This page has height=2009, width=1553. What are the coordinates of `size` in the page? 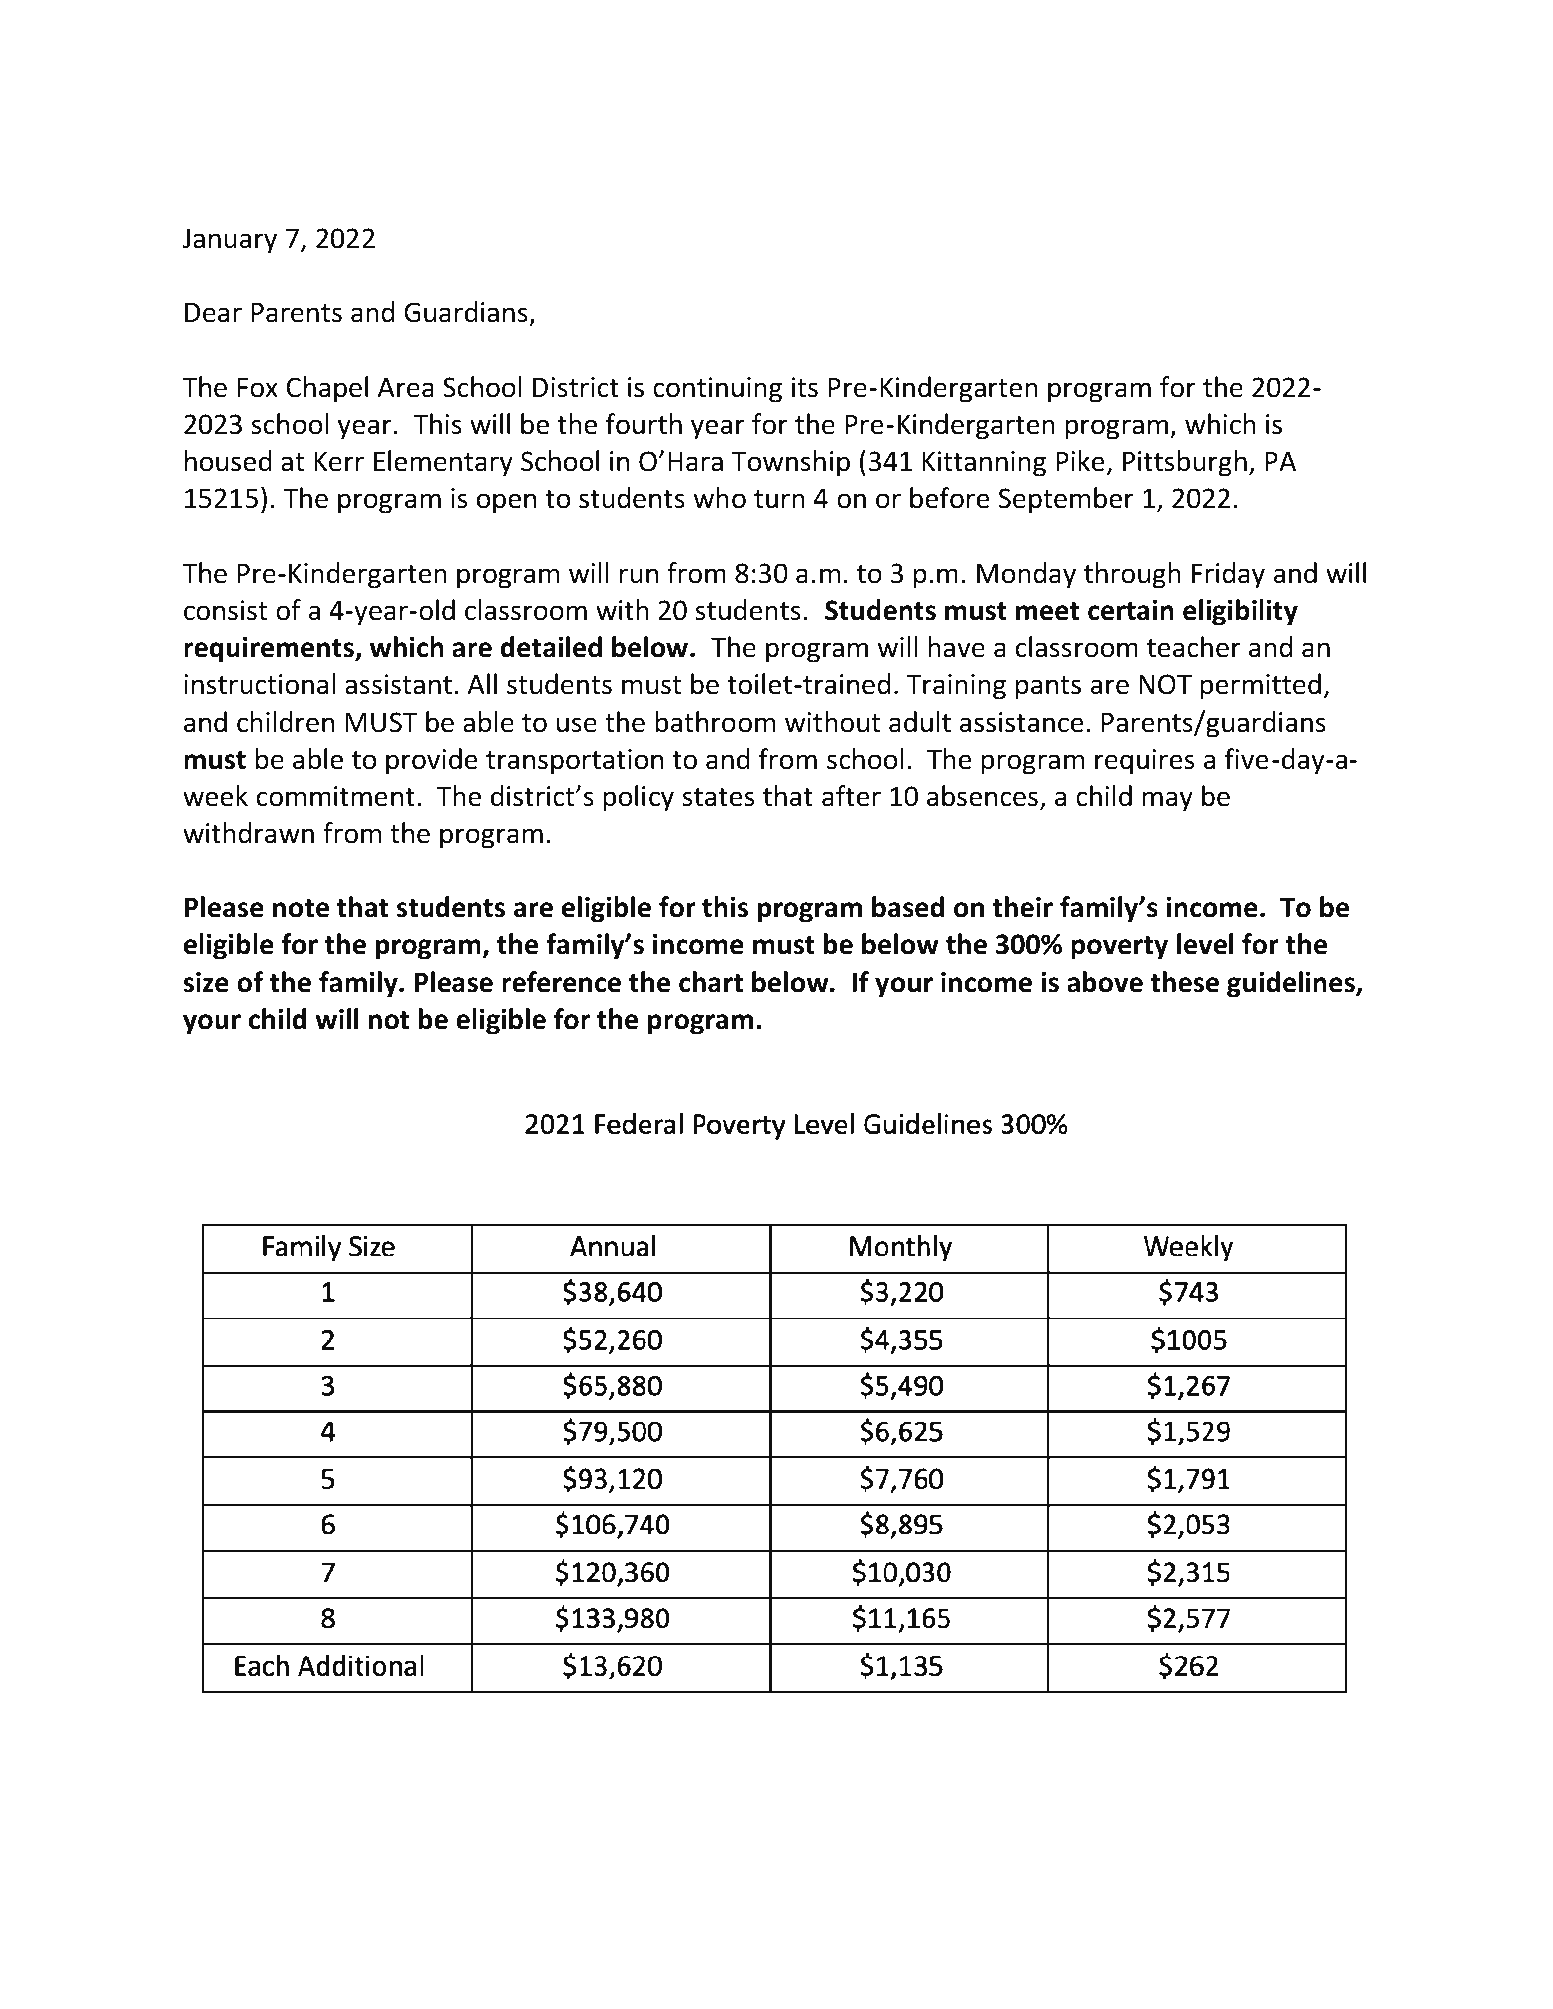 It's located at (206, 982).
